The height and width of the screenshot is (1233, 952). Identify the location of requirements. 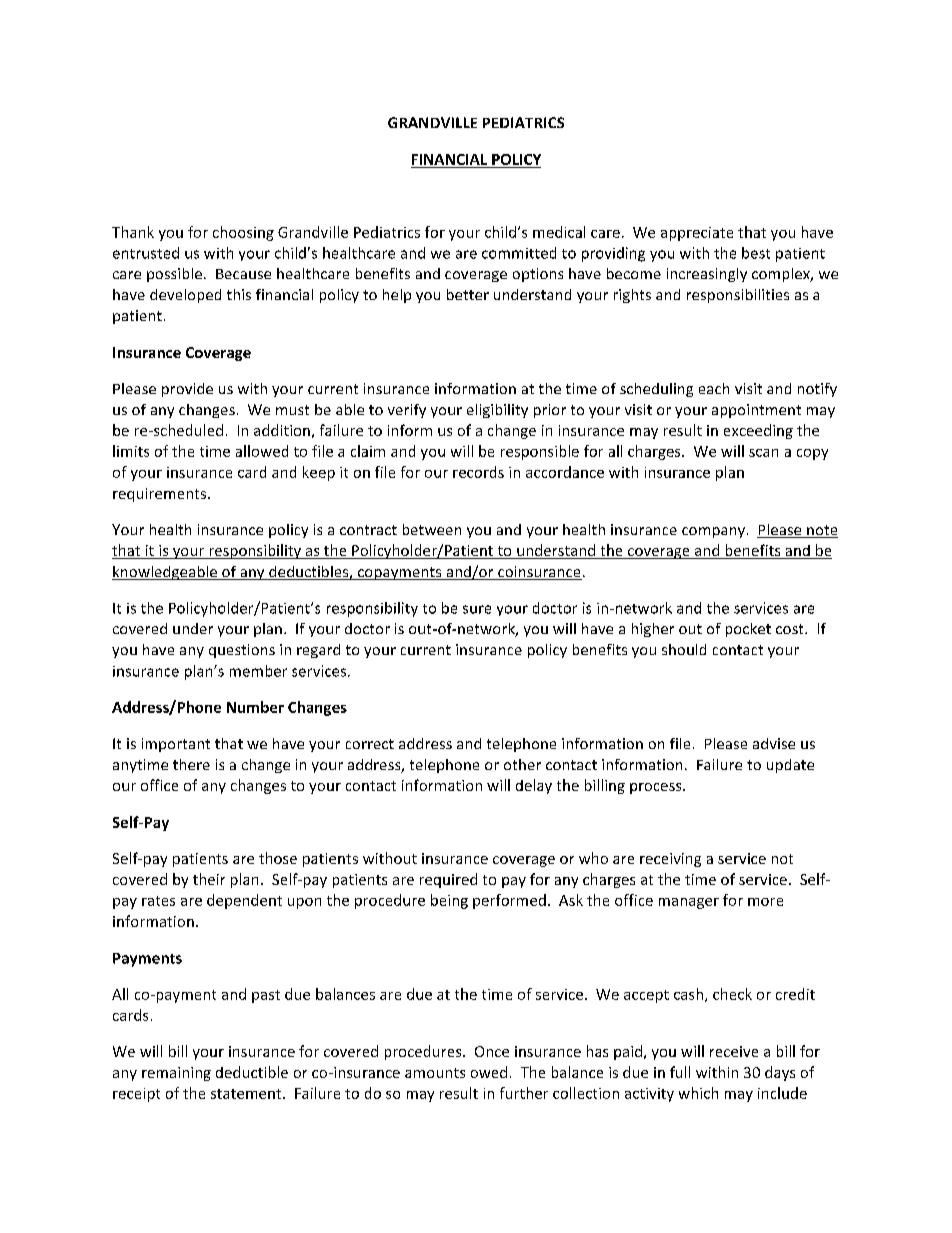
(159, 495).
